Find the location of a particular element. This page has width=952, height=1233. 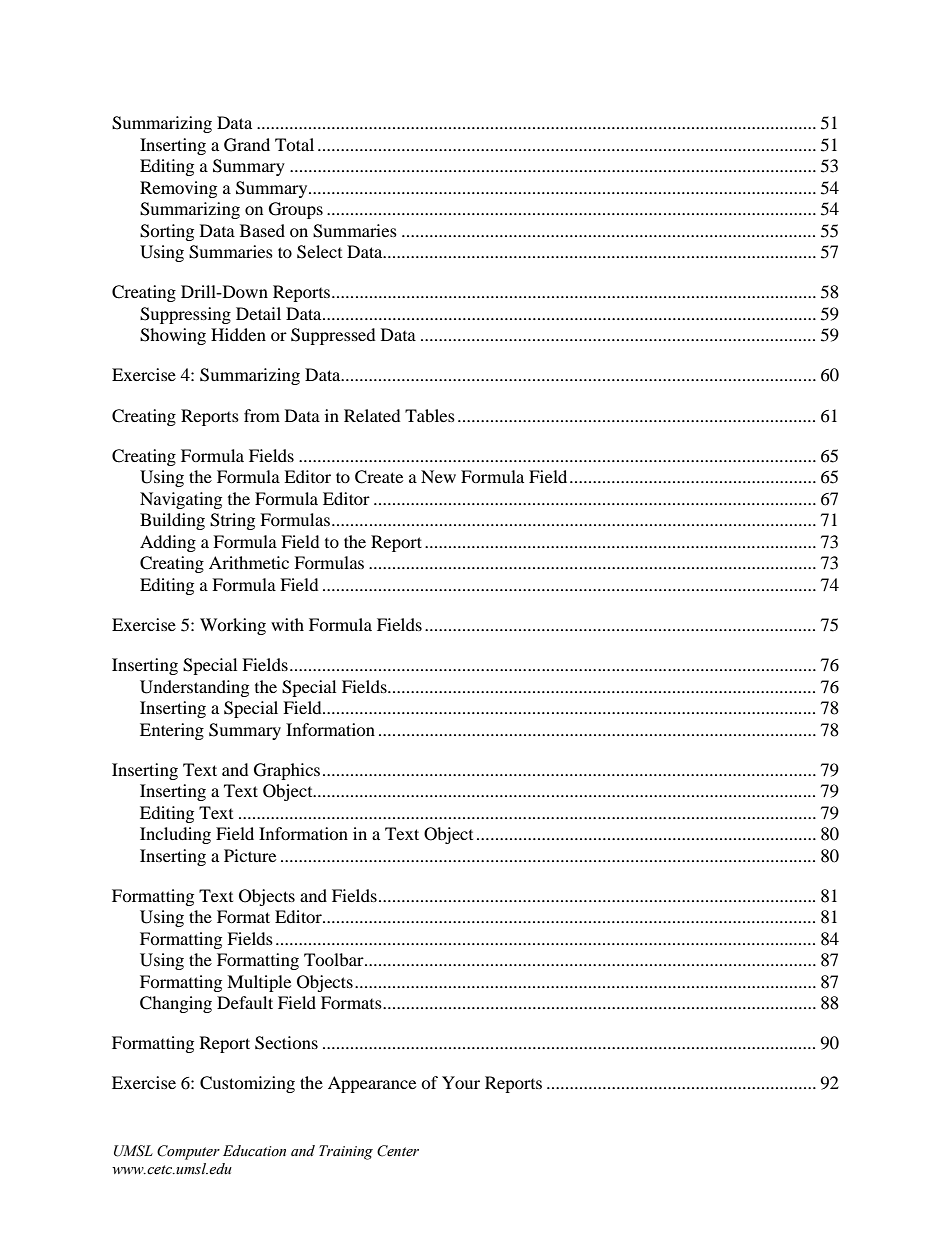

Total is located at coordinates (294, 144).
